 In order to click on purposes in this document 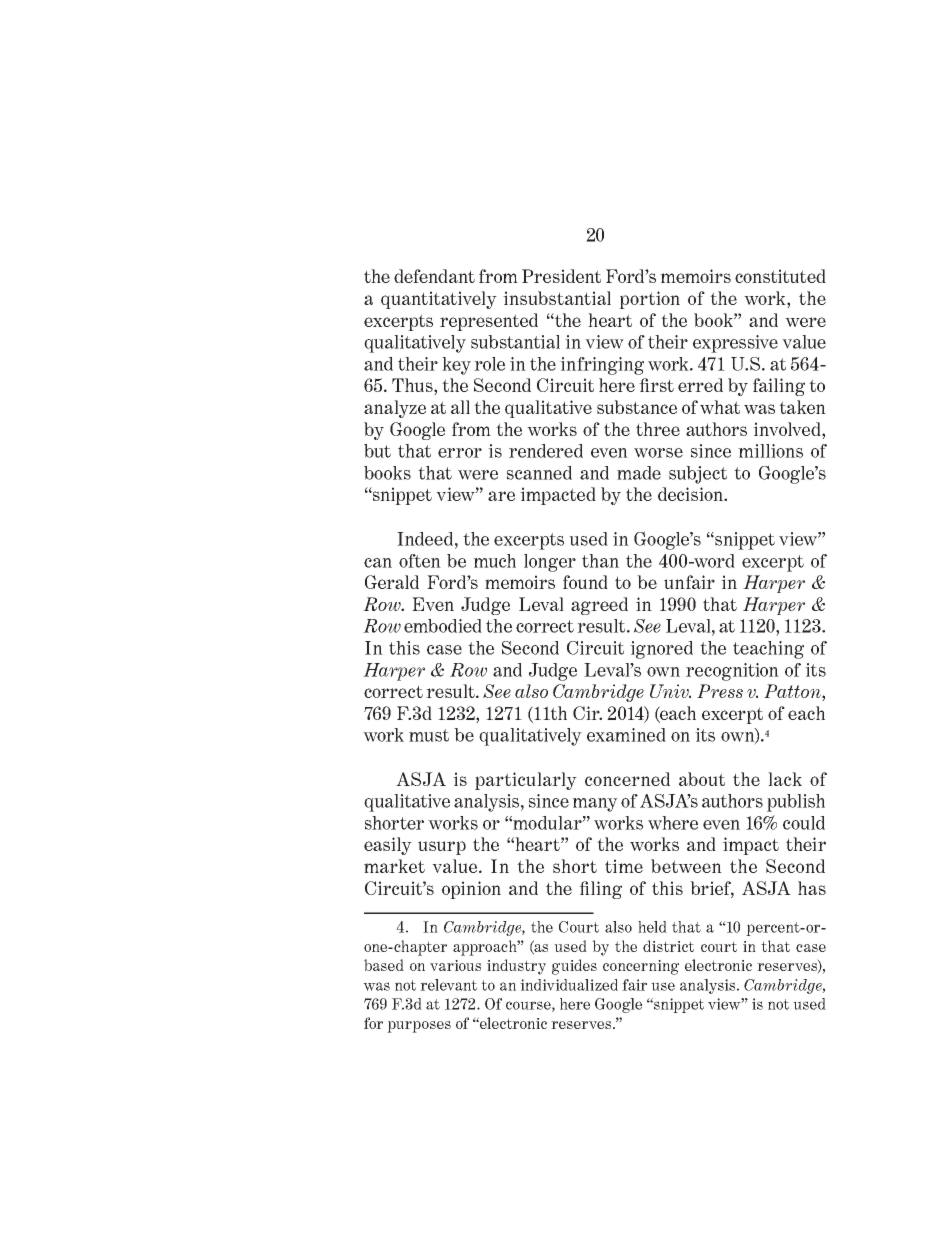, I will do `click(419, 1027)`.
